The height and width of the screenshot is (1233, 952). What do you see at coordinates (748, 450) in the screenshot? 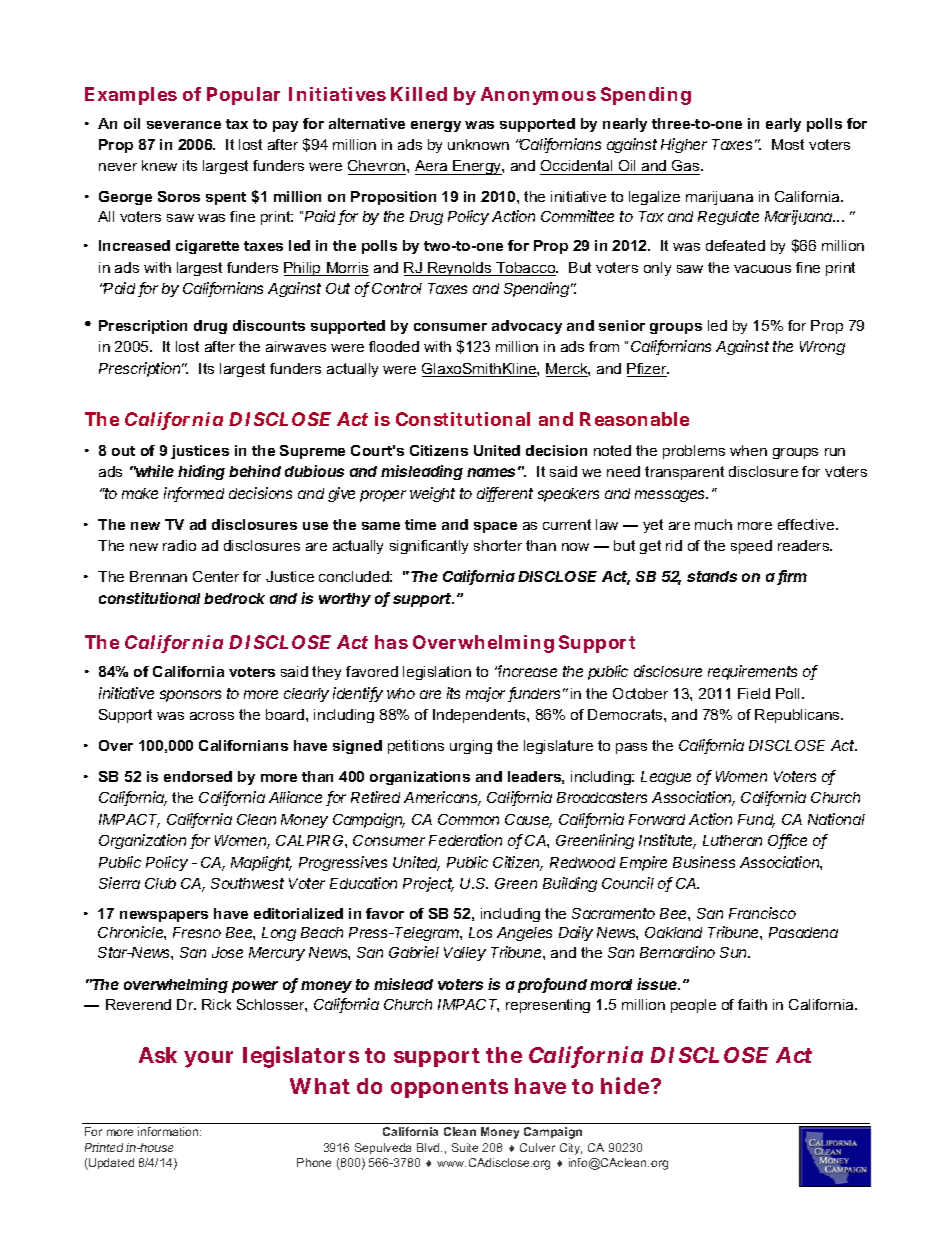
I see `when` at bounding box center [748, 450].
